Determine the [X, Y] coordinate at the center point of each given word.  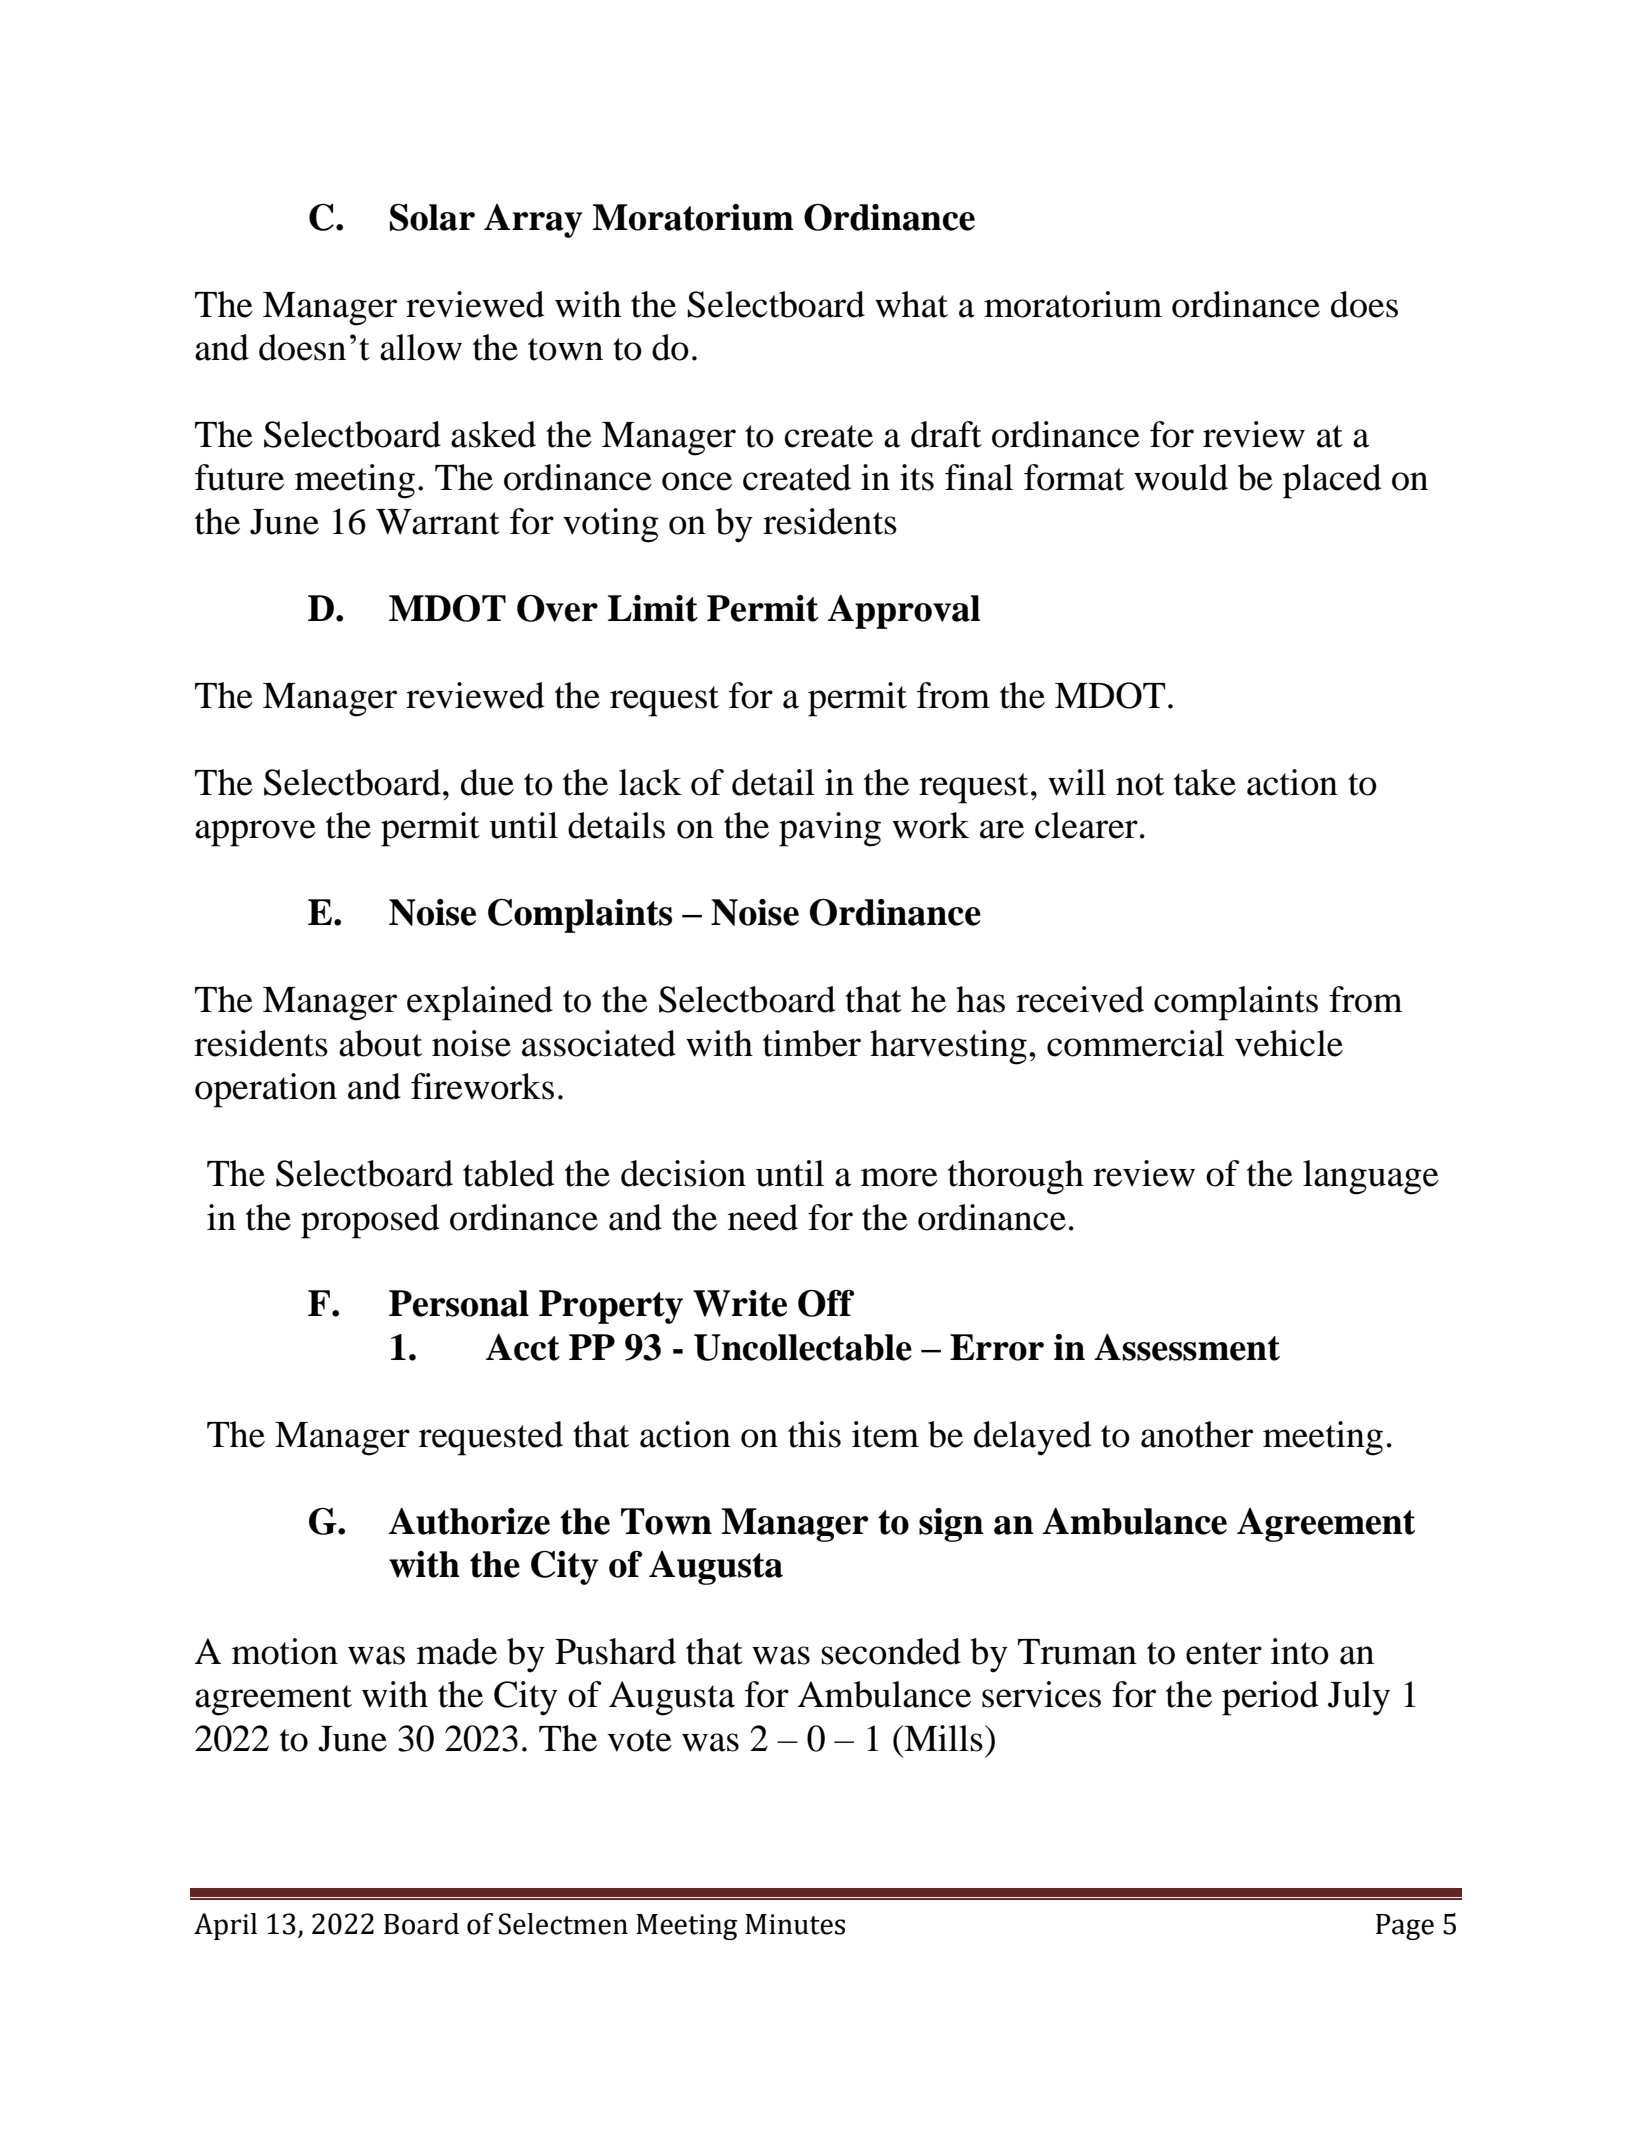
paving [830, 829]
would [1181, 477]
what [911, 304]
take [1205, 782]
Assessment [1187, 1347]
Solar [432, 217]
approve [255, 833]
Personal [459, 1303]
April [225, 1926]
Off [826, 1303]
